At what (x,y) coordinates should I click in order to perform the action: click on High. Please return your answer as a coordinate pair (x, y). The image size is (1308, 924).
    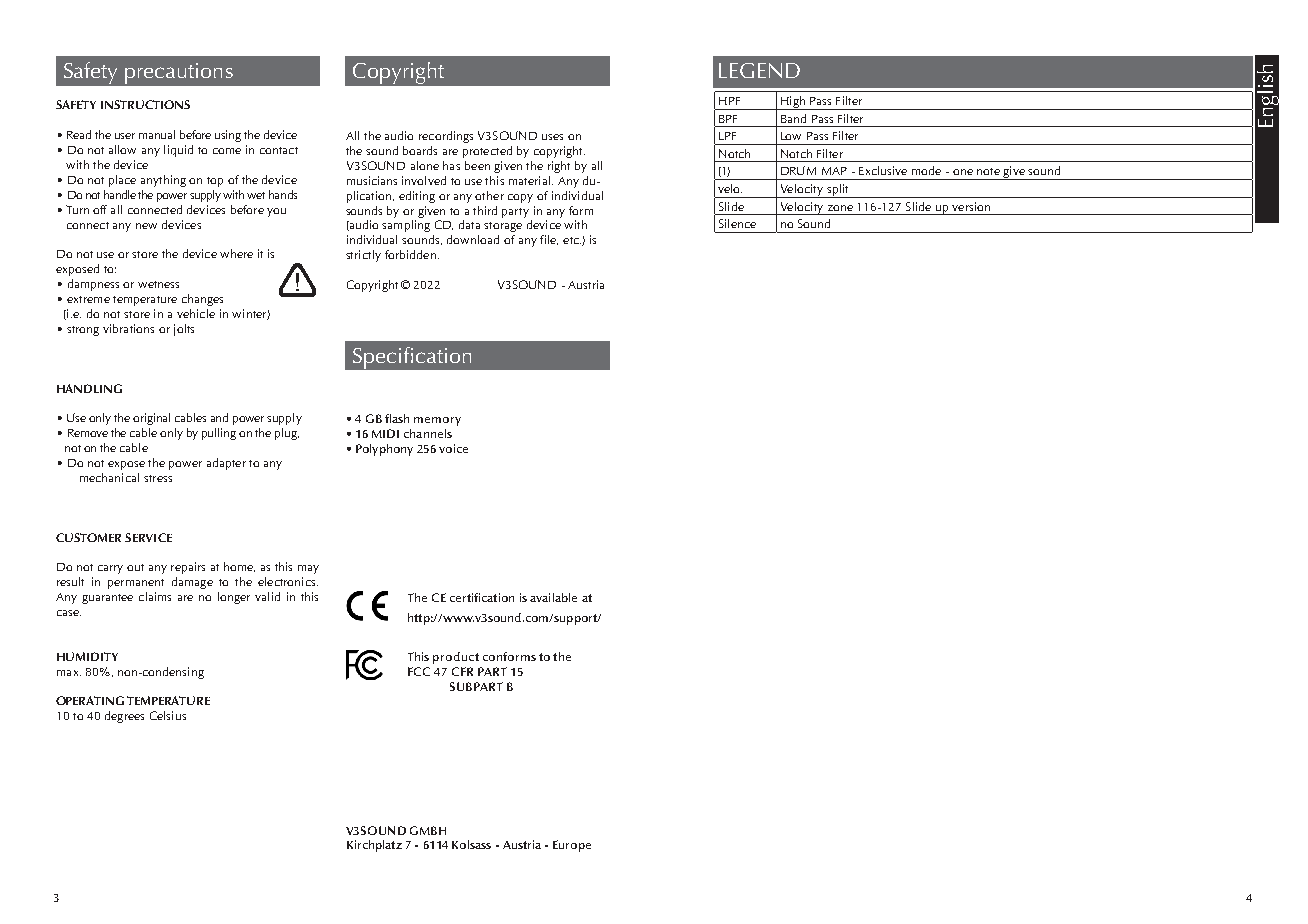
    Looking at the image, I should click on (792, 103).
